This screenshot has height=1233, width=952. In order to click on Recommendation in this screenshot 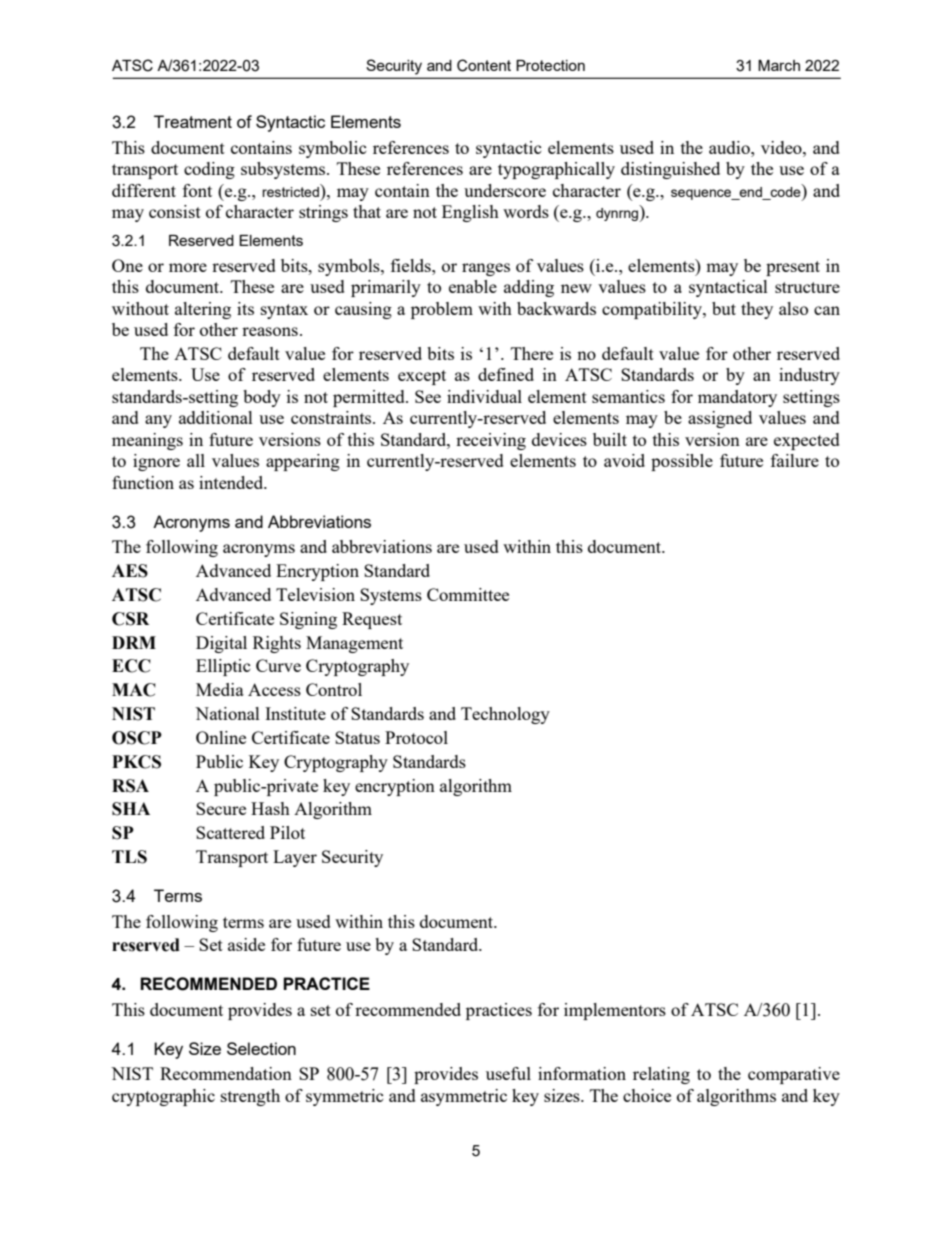, I will do `click(226, 1073)`.
